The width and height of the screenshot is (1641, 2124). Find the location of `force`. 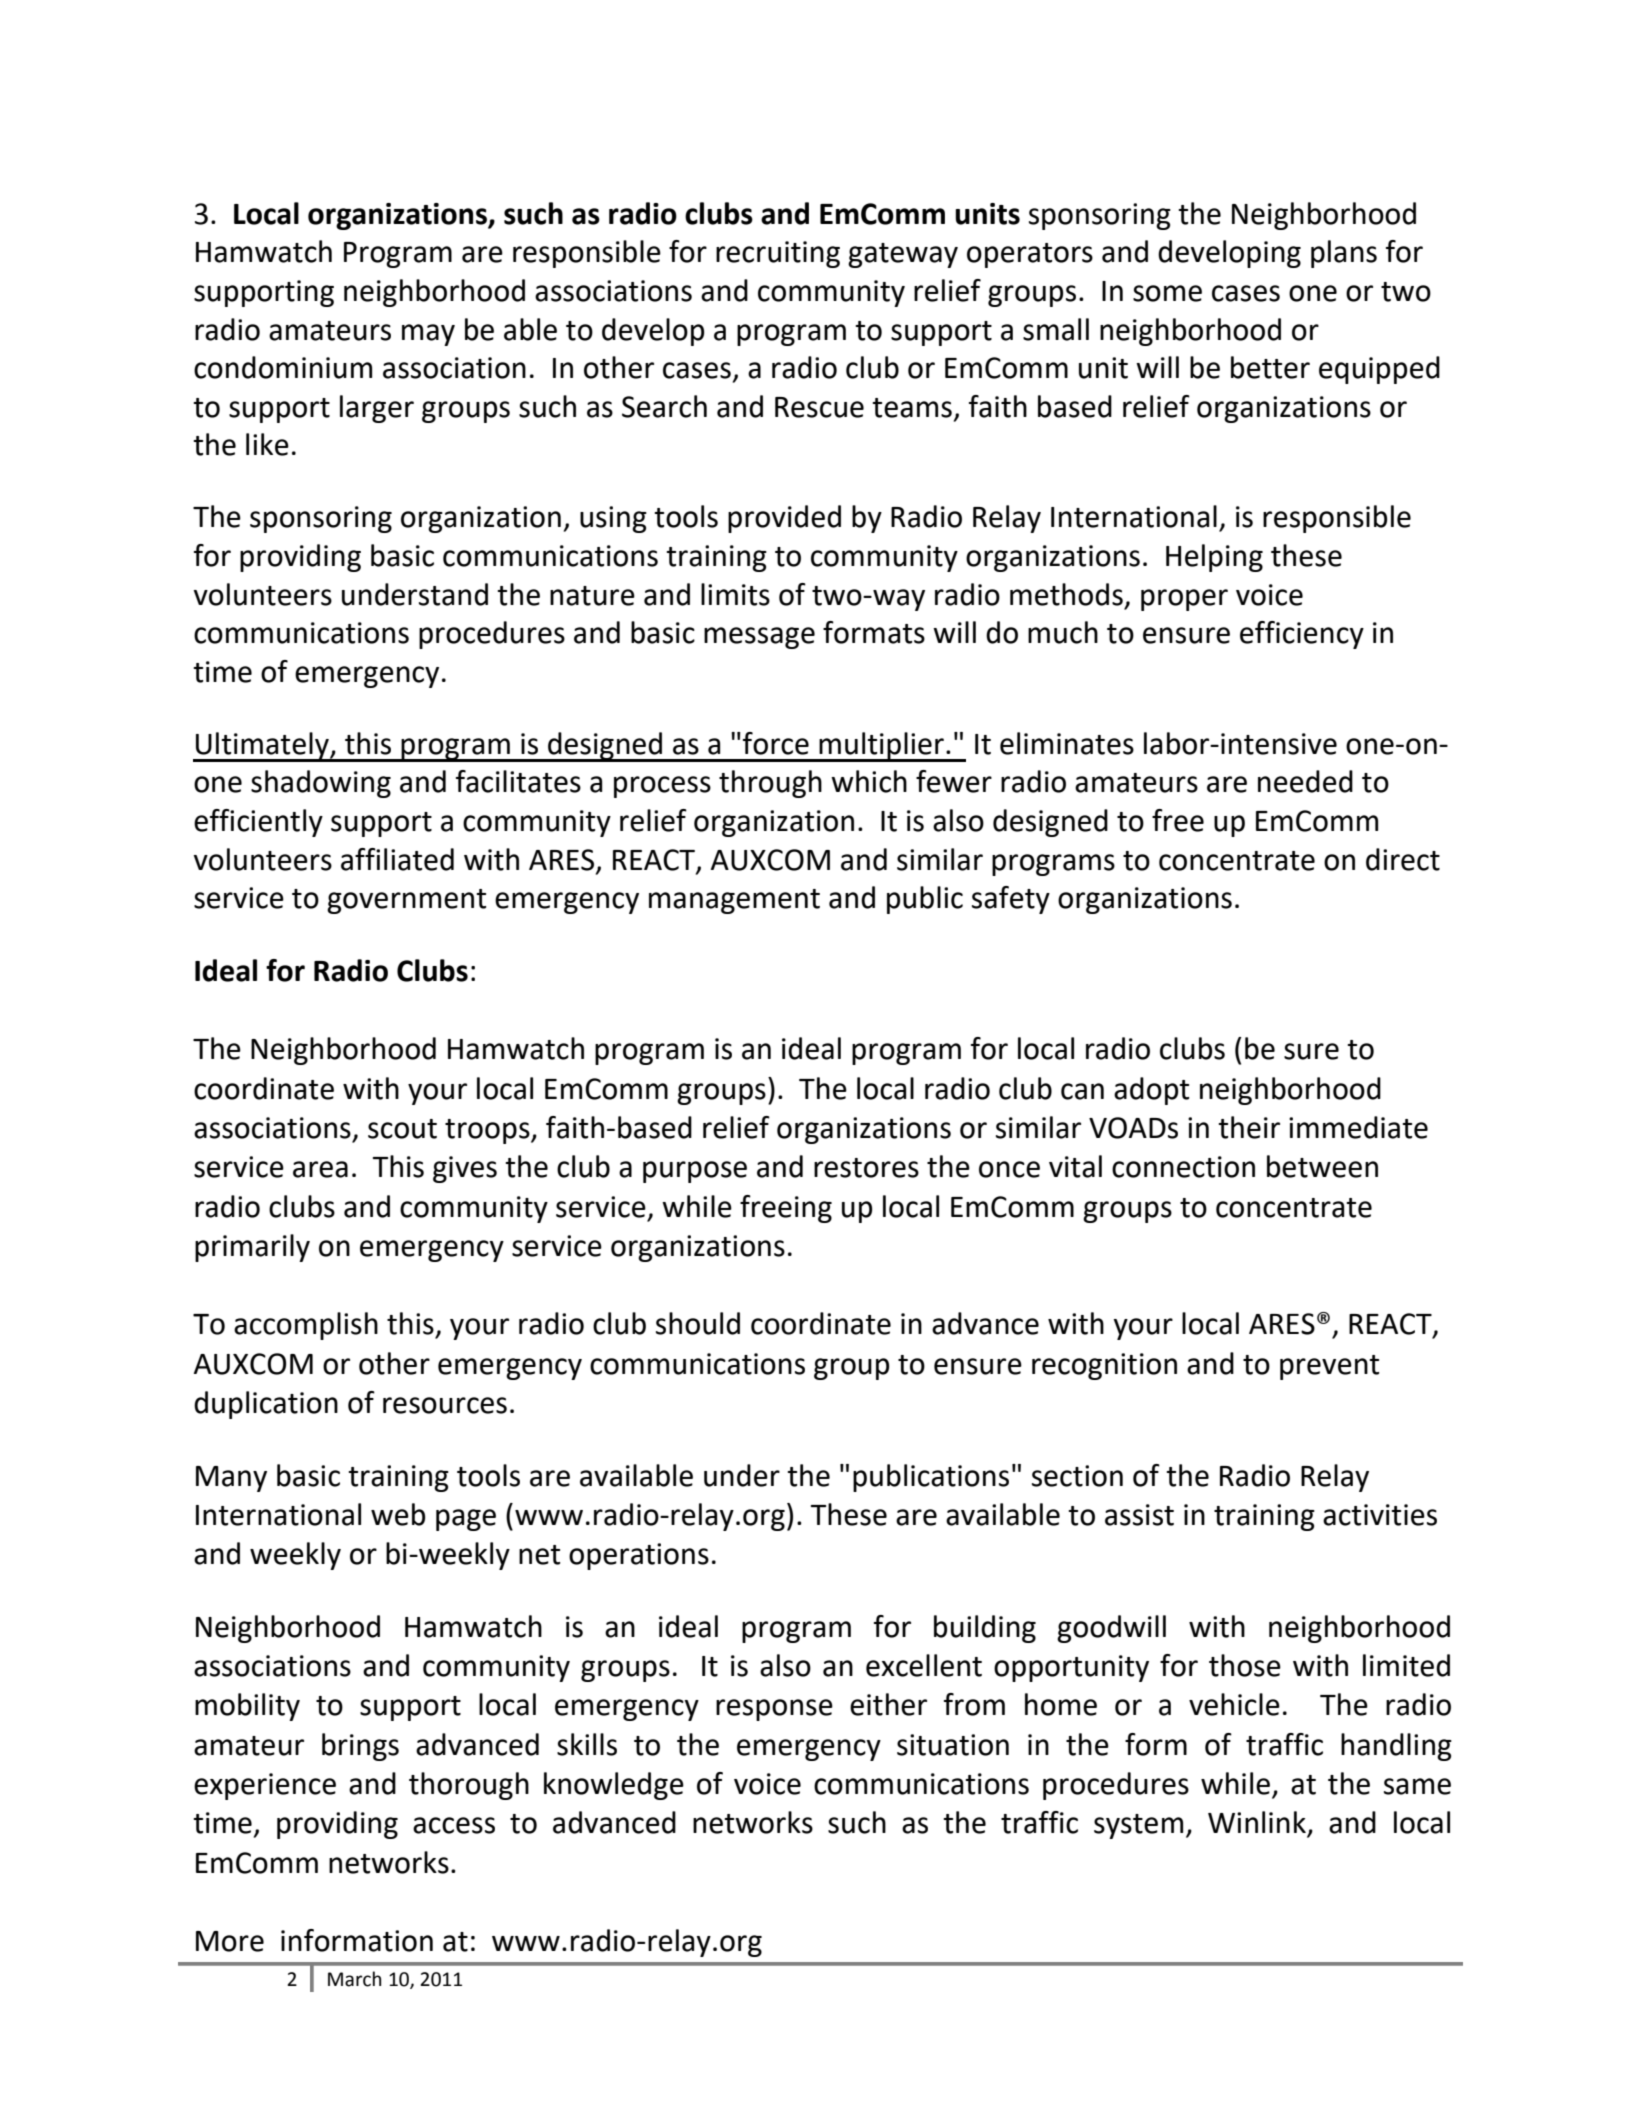

force is located at coordinates (776, 743).
